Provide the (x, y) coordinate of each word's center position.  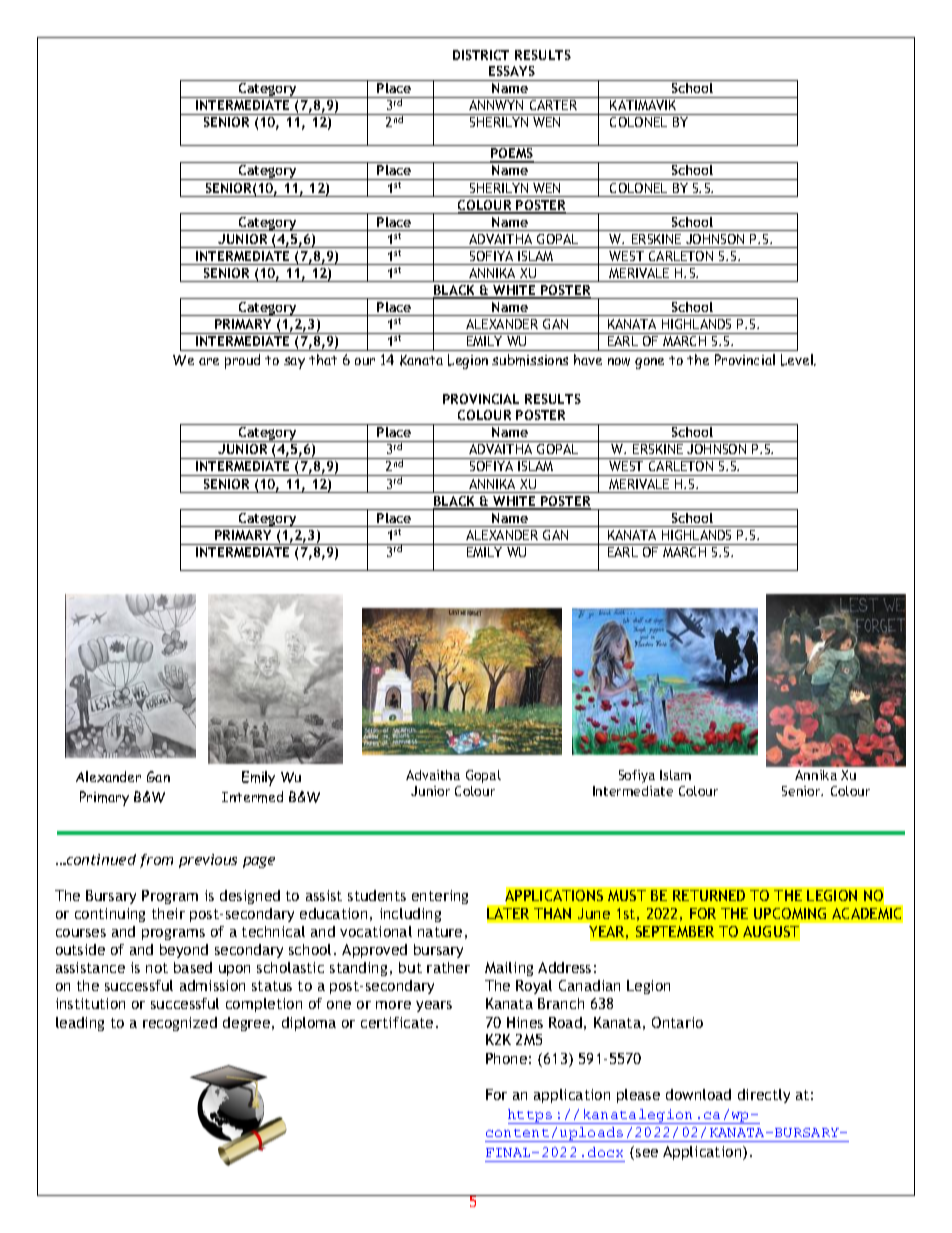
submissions (530, 360)
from (156, 861)
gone (649, 363)
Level (798, 360)
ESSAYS (512, 71)
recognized (180, 1024)
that (323, 359)
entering (440, 897)
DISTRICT (481, 55)
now (619, 362)
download (698, 1094)
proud (242, 361)
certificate (397, 1022)
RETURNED (709, 895)
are (209, 361)
